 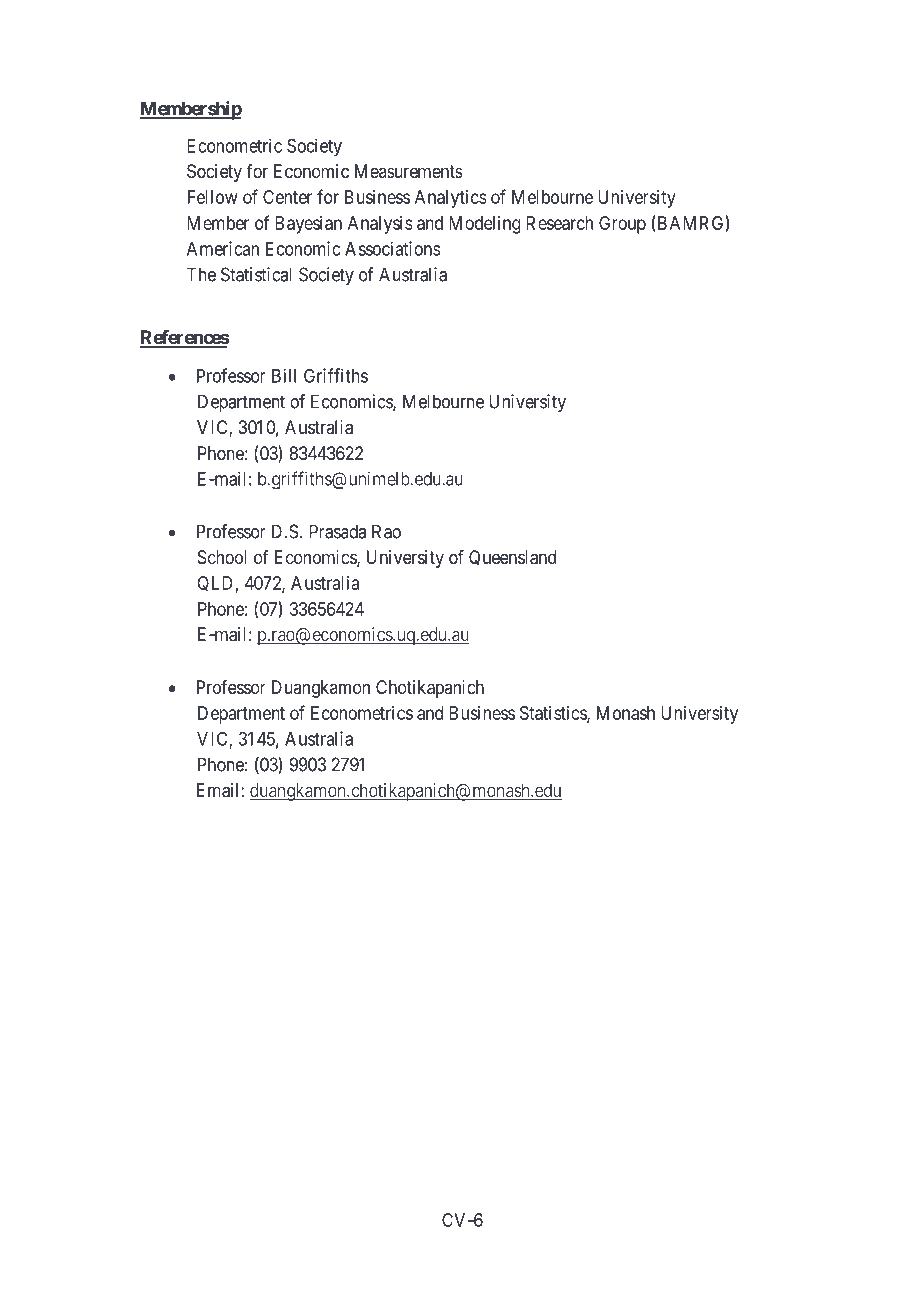 I want to click on Bill, so click(x=284, y=375).
